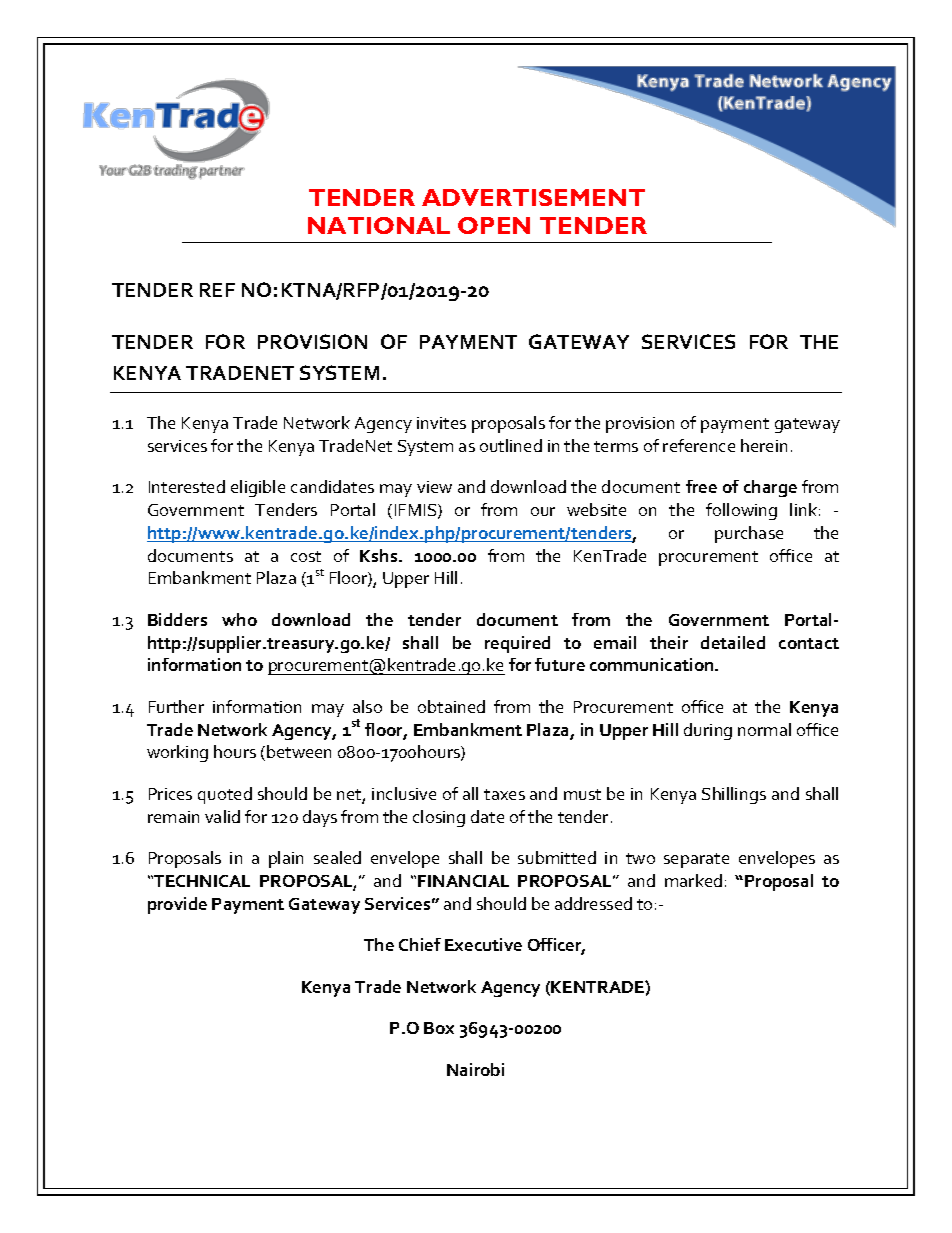 This page has height=1233, width=952. I want to click on herein, so click(764, 445).
